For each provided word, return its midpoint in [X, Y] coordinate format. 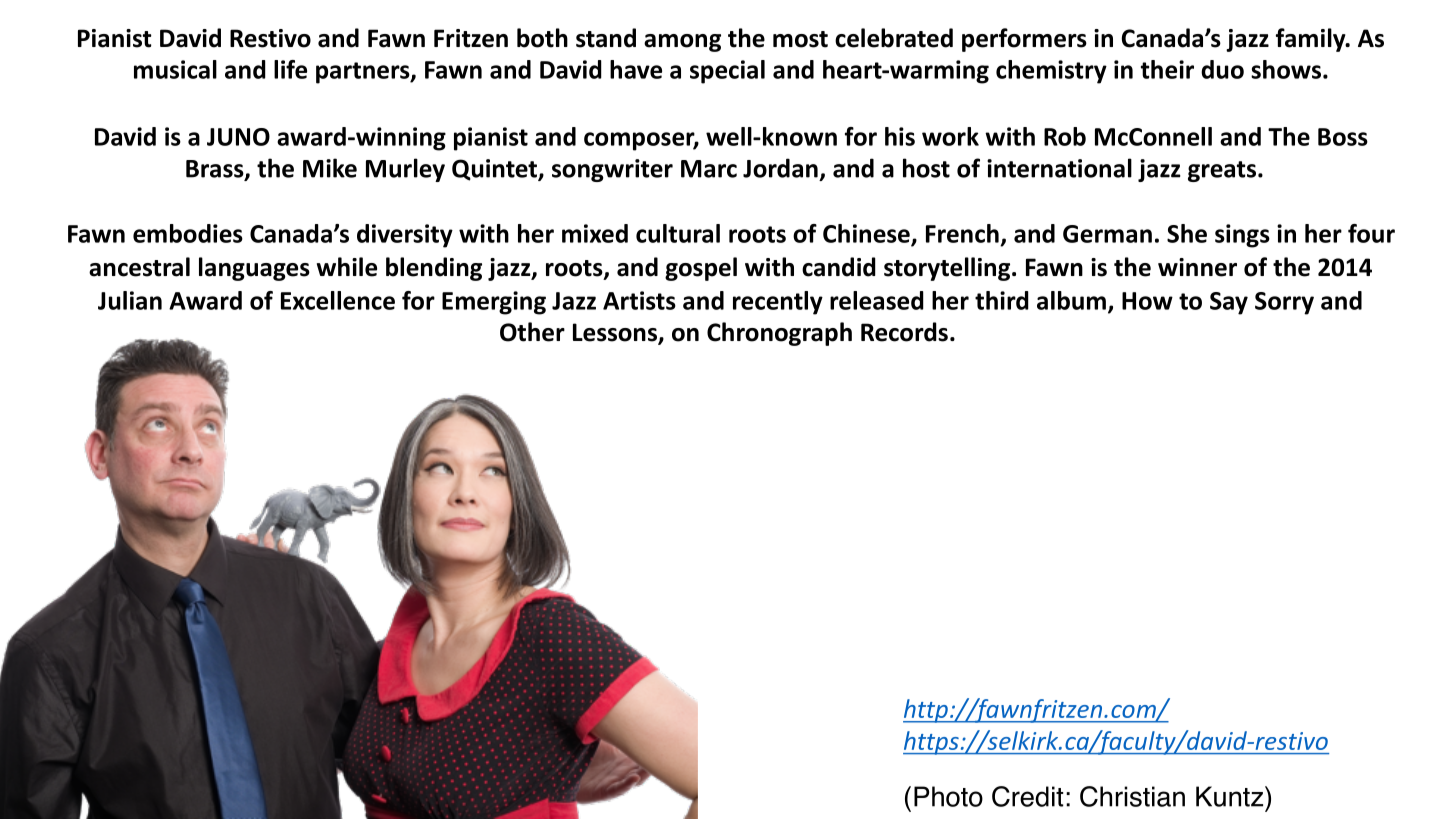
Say [1229, 303]
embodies [188, 233]
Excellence [338, 300]
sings [1242, 236]
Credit [1027, 796]
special [727, 72]
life [290, 69]
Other [532, 332]
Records [904, 332]
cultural [678, 233]
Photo [948, 796]
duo [1222, 69]
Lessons [616, 333]
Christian [1132, 796]
